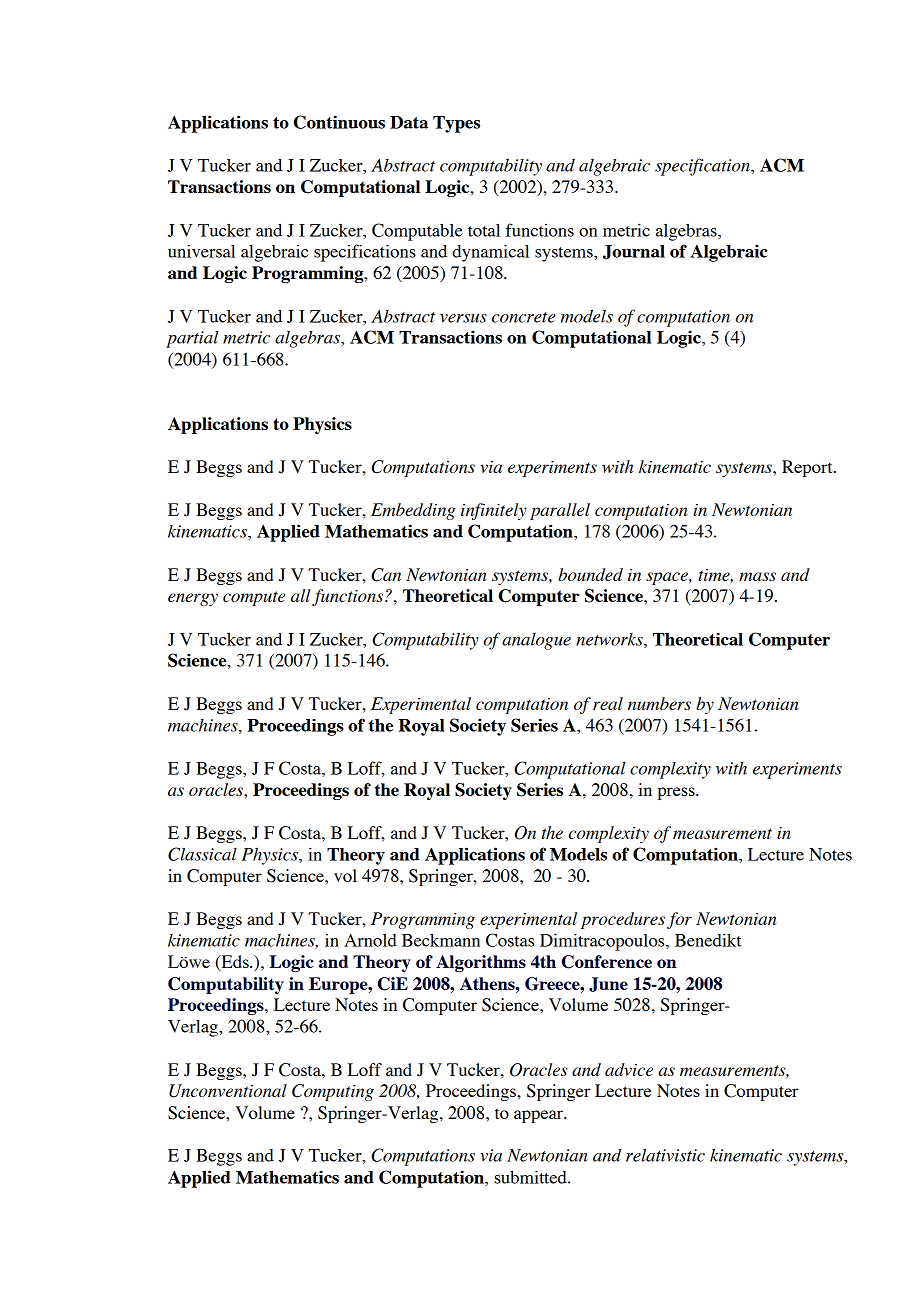 The image size is (924, 1308). What do you see at coordinates (608, 703) in the screenshot?
I see `real` at bounding box center [608, 703].
